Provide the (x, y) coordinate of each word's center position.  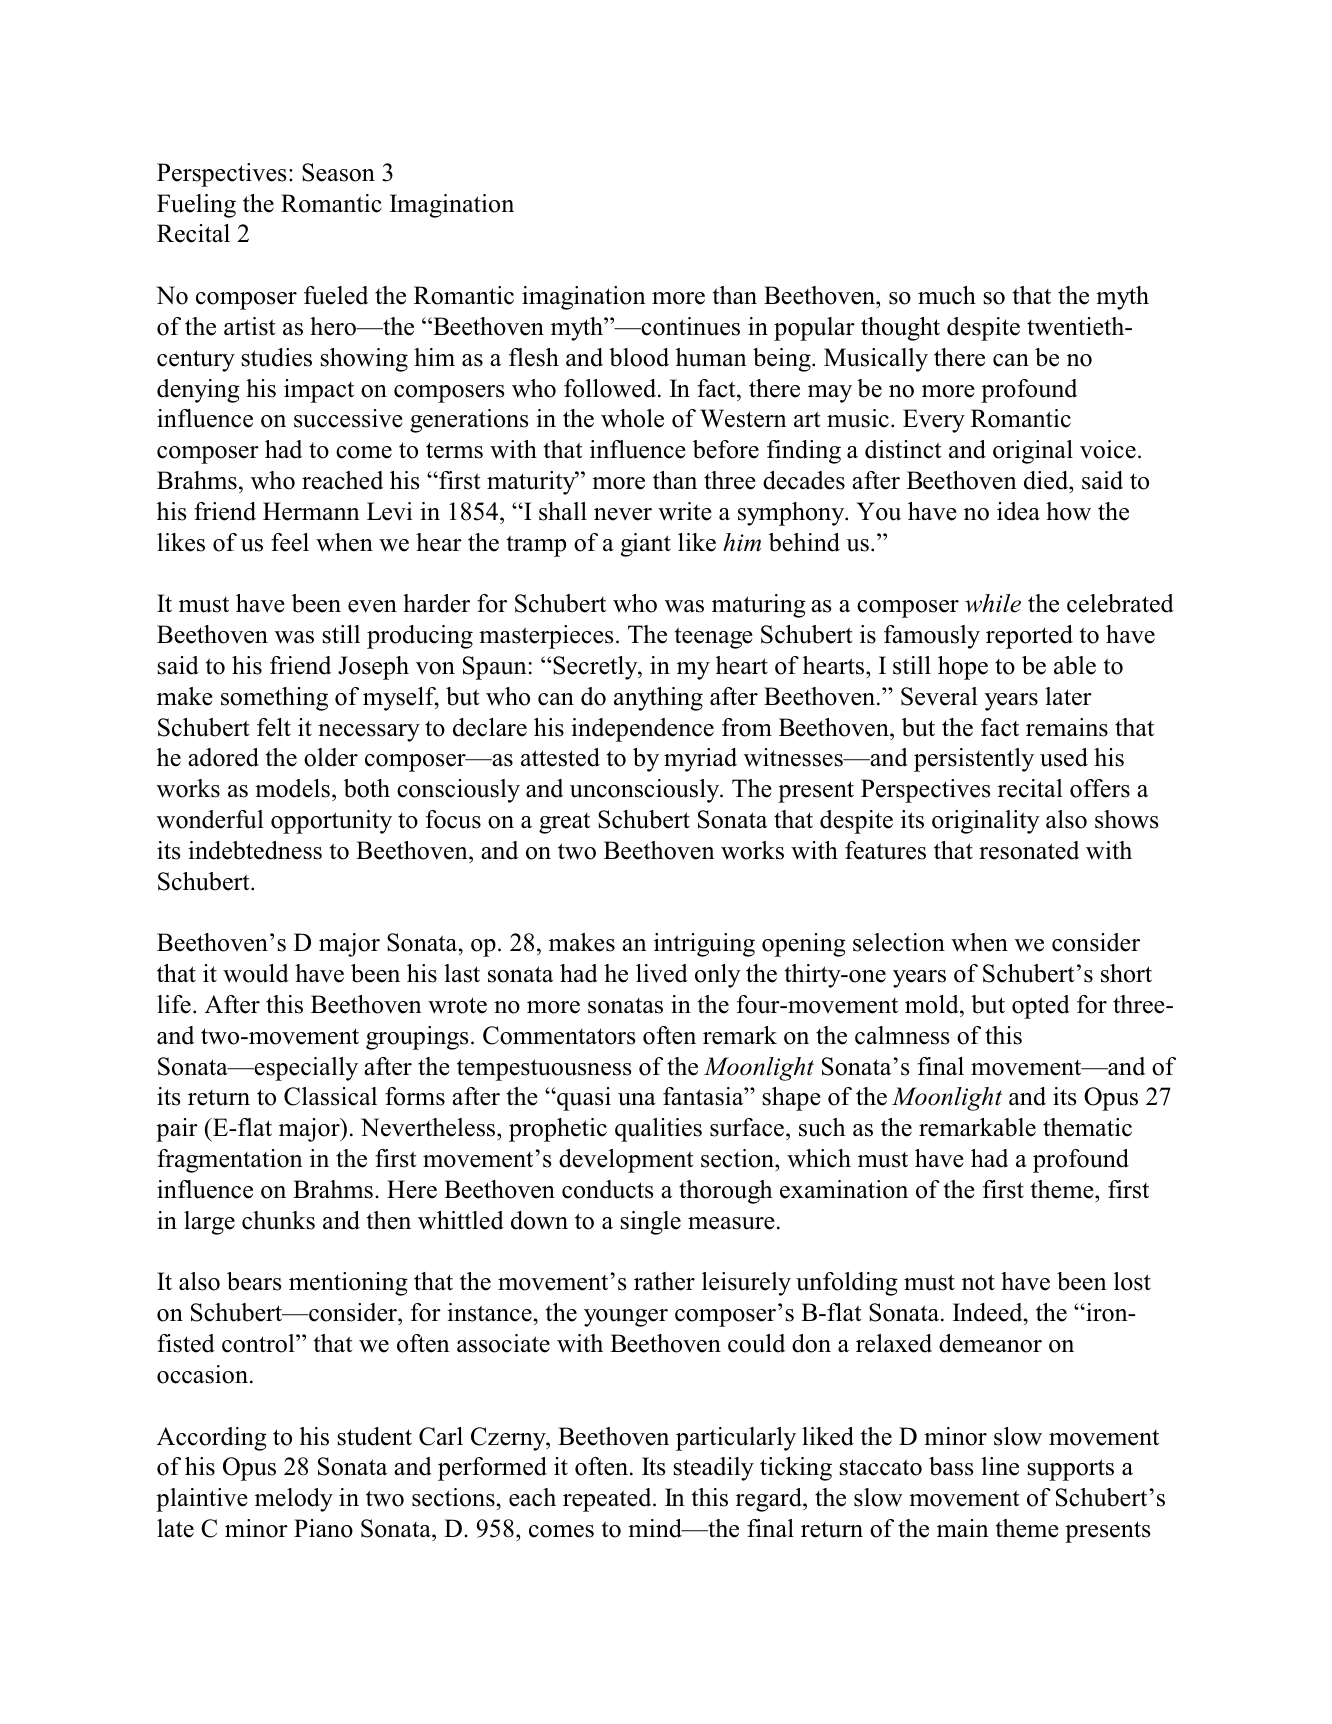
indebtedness (255, 850)
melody (294, 1500)
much (947, 295)
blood (639, 357)
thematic (1087, 1127)
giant (646, 545)
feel (290, 542)
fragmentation (230, 1161)
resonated (1029, 850)
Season (338, 172)
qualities (658, 1130)
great (564, 823)
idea (1018, 511)
